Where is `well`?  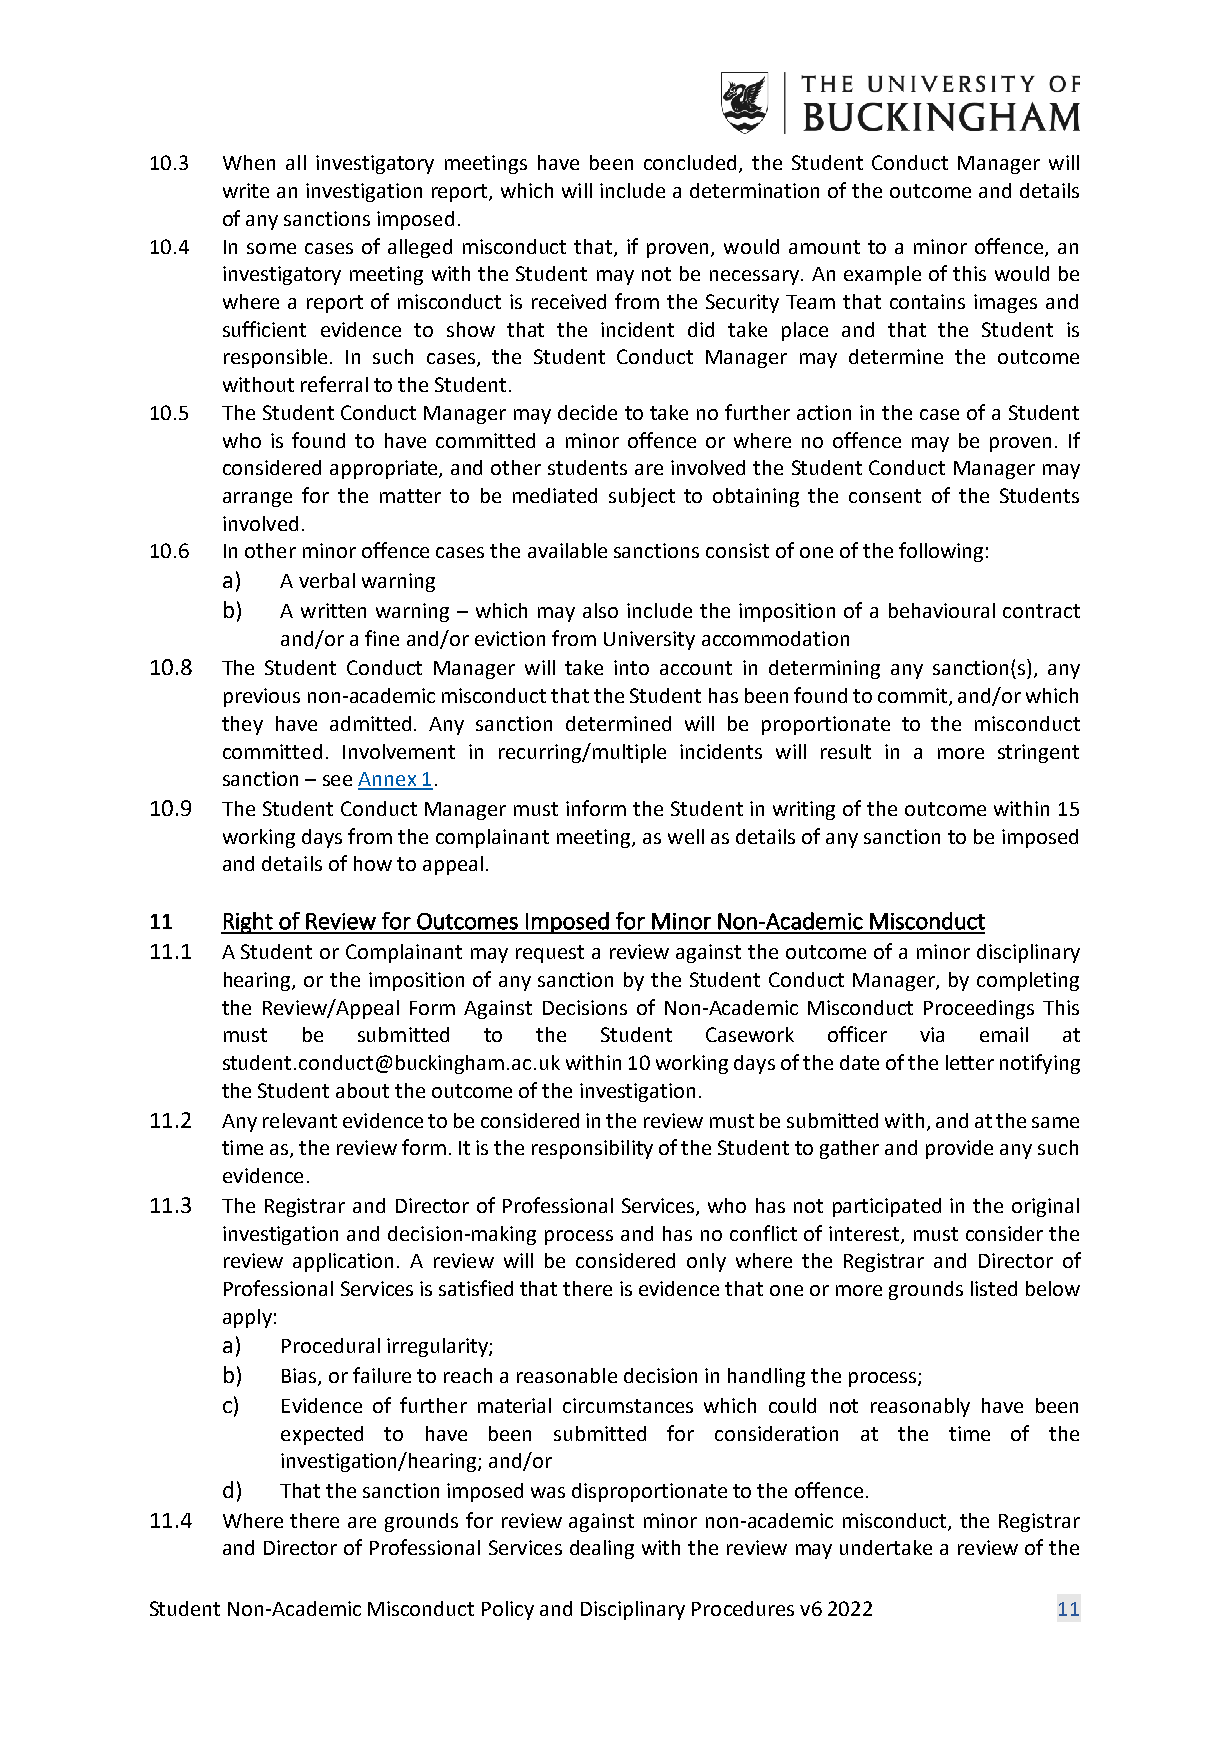 well is located at coordinates (686, 836).
